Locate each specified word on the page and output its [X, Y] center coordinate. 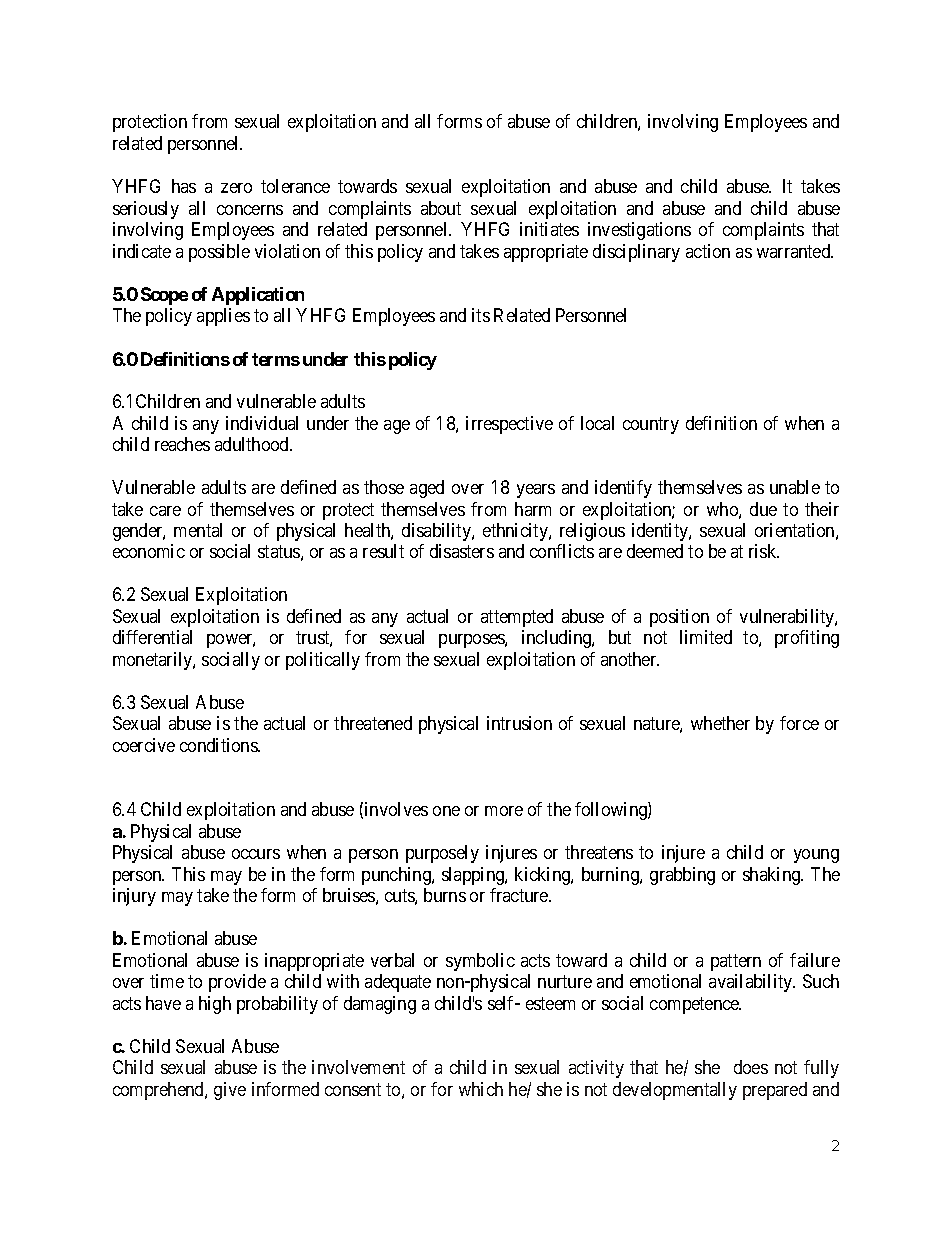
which [481, 1089]
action [708, 251]
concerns [250, 210]
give [230, 1091]
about [441, 208]
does [751, 1067]
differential [152, 637]
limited [706, 637]
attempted [517, 618]
